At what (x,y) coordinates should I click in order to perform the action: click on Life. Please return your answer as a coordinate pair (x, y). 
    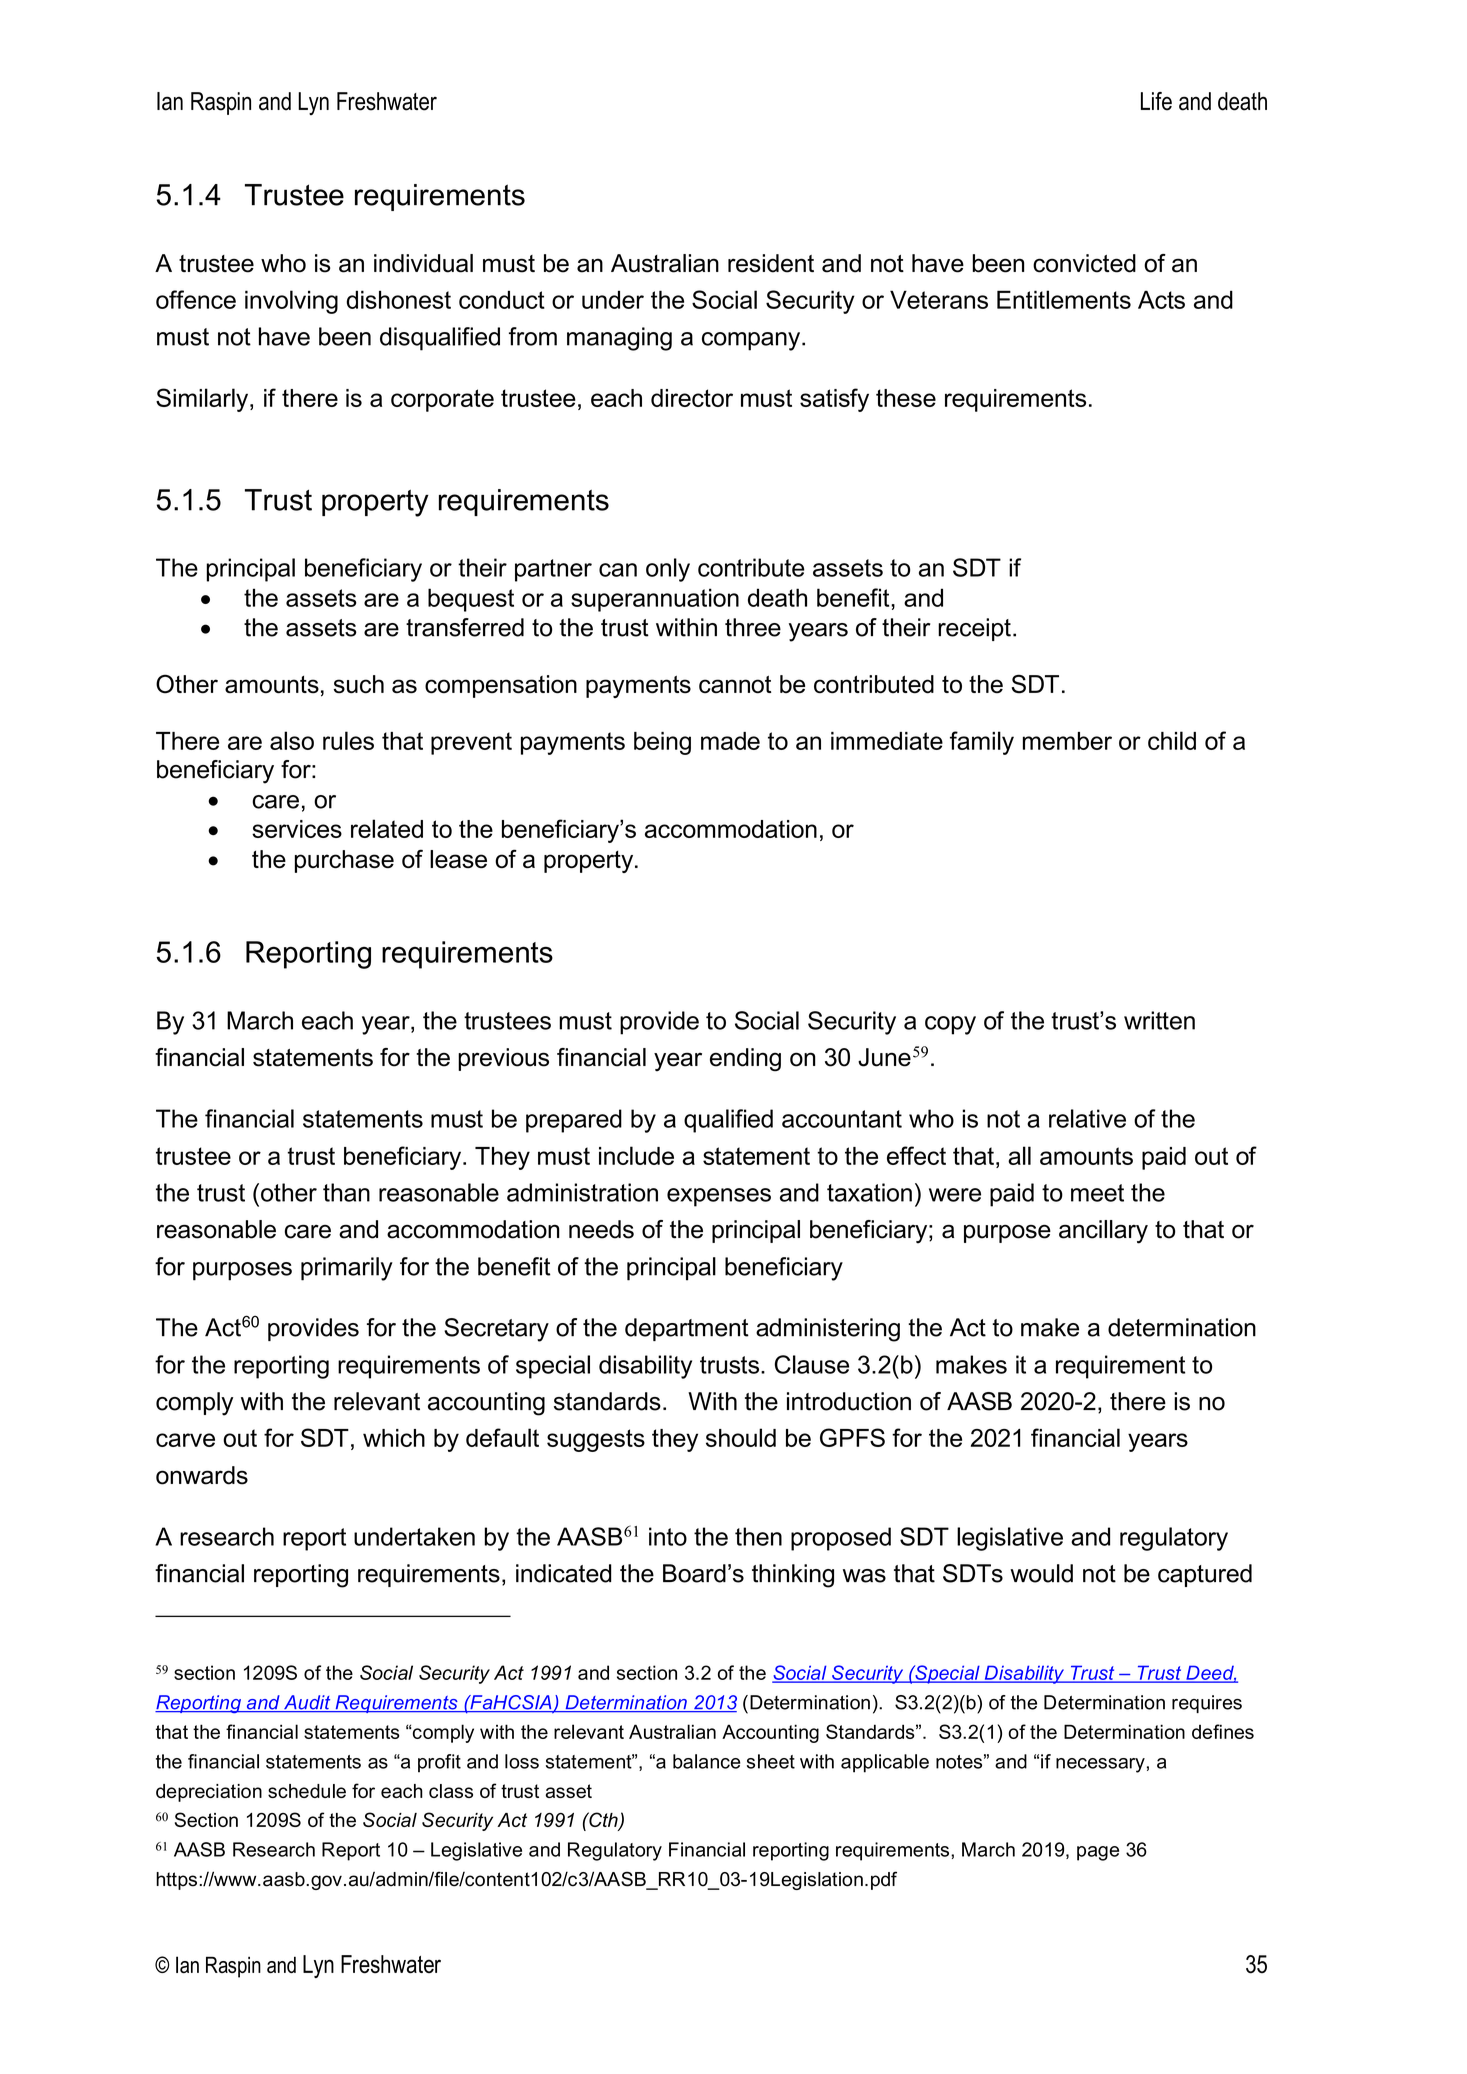
    Looking at the image, I should click on (1156, 101).
